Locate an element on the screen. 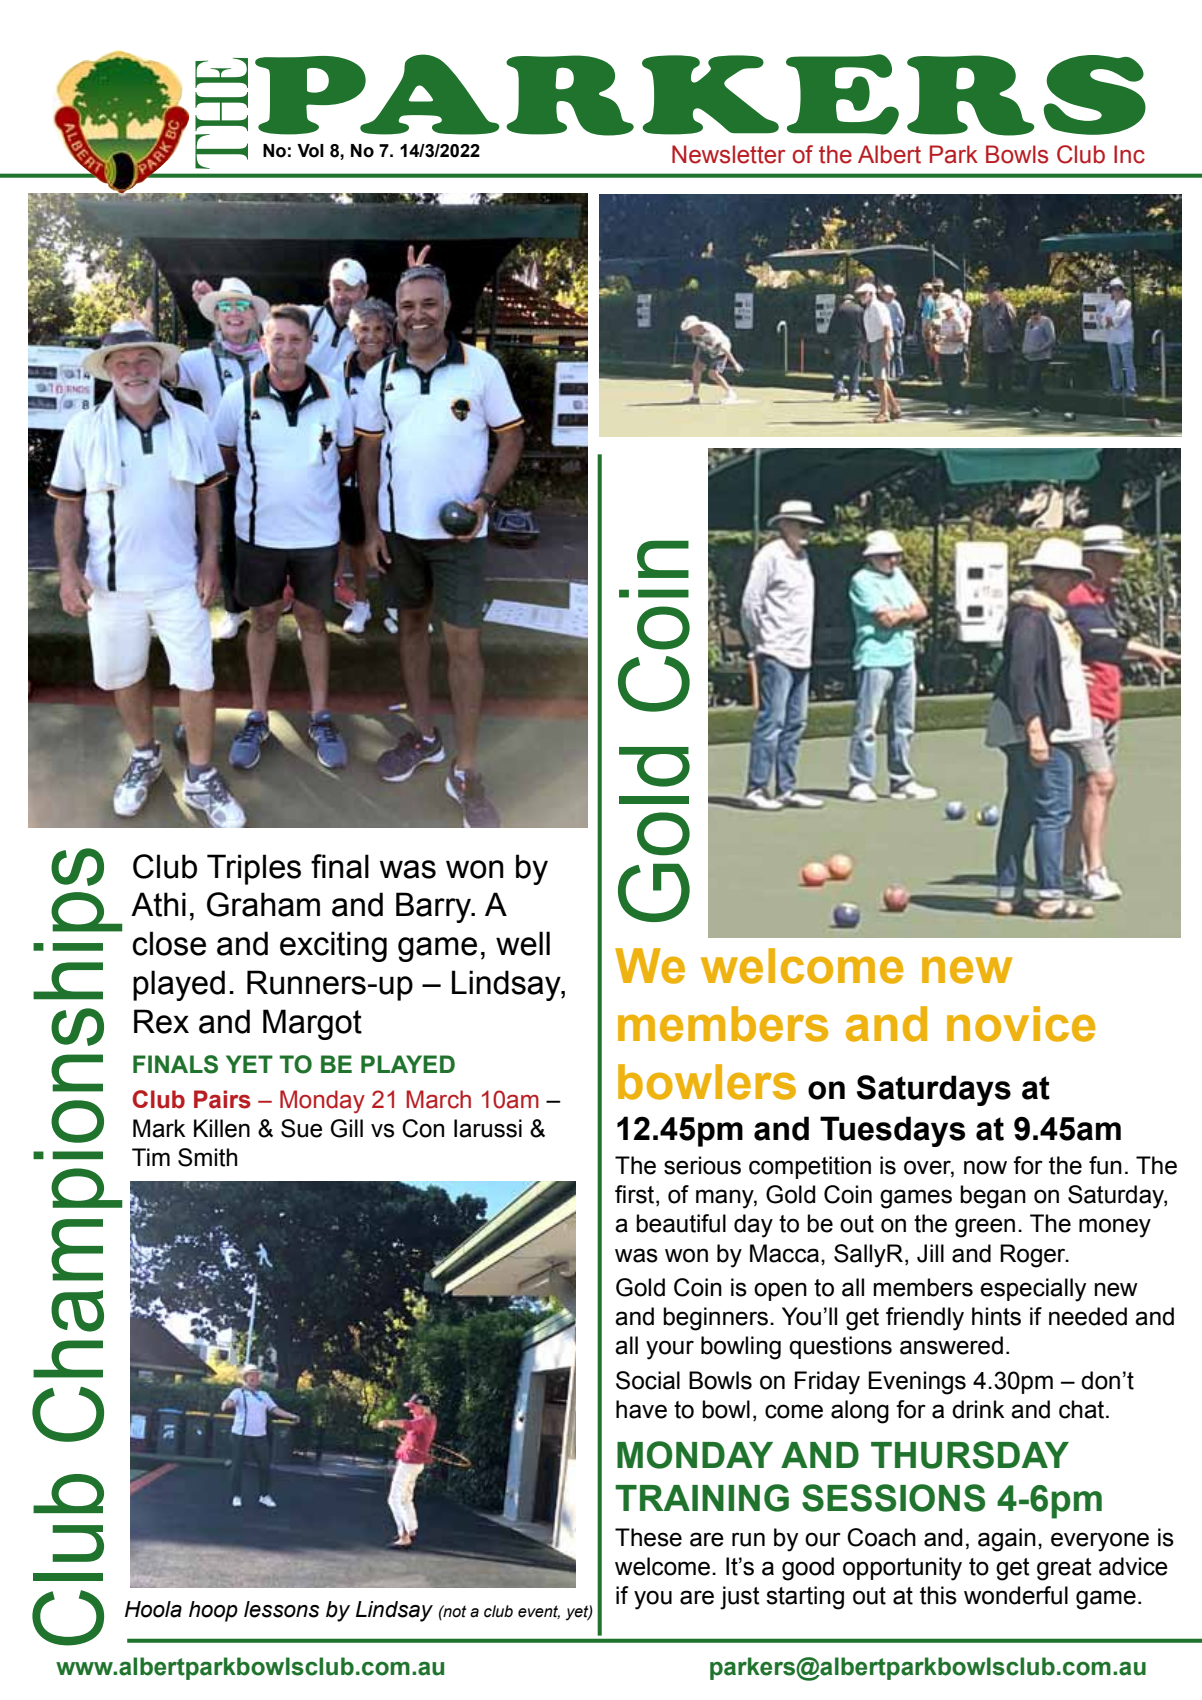  lessons is located at coordinates (281, 1609).
